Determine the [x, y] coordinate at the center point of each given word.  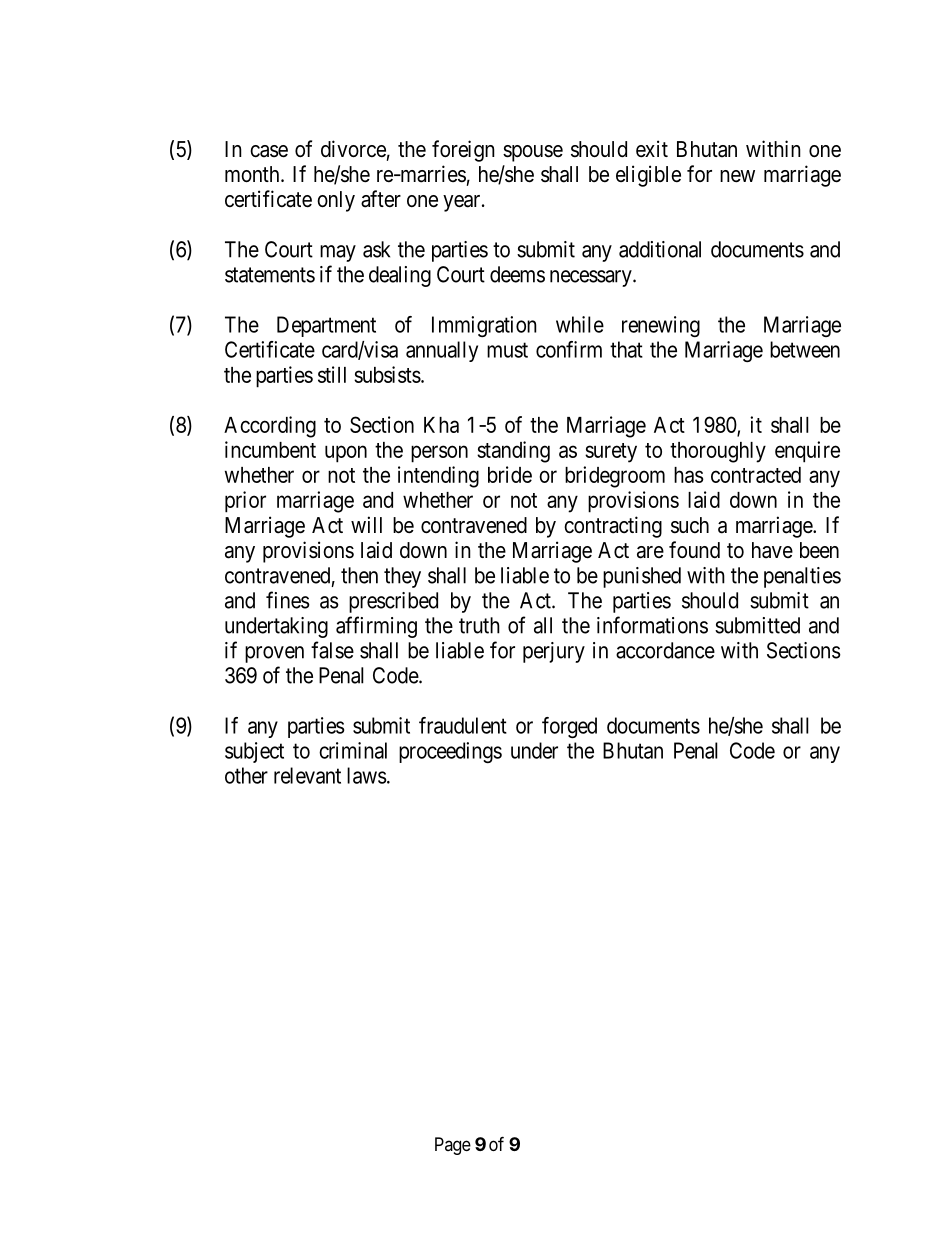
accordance [665, 650]
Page [453, 1146]
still [332, 374]
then [359, 575]
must [507, 350]
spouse [533, 153]
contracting [613, 527]
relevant [307, 775]
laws [366, 775]
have [772, 550]
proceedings [450, 752]
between [805, 349]
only [336, 201]
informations [652, 625]
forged [569, 727]
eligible [648, 176]
